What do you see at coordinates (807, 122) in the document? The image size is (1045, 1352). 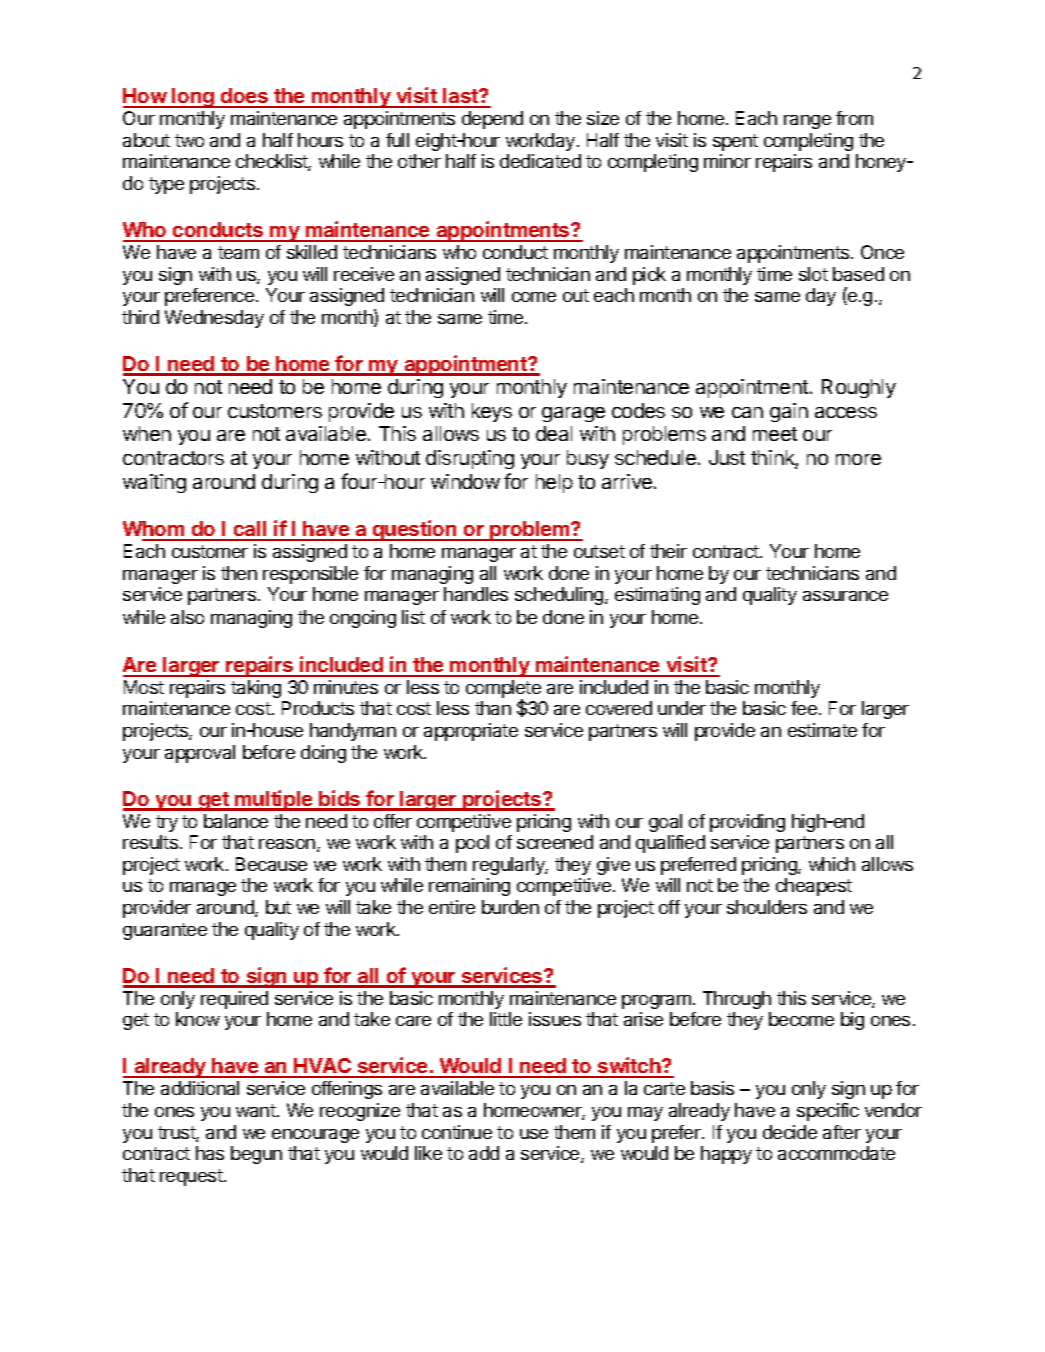 I see `range` at bounding box center [807, 122].
